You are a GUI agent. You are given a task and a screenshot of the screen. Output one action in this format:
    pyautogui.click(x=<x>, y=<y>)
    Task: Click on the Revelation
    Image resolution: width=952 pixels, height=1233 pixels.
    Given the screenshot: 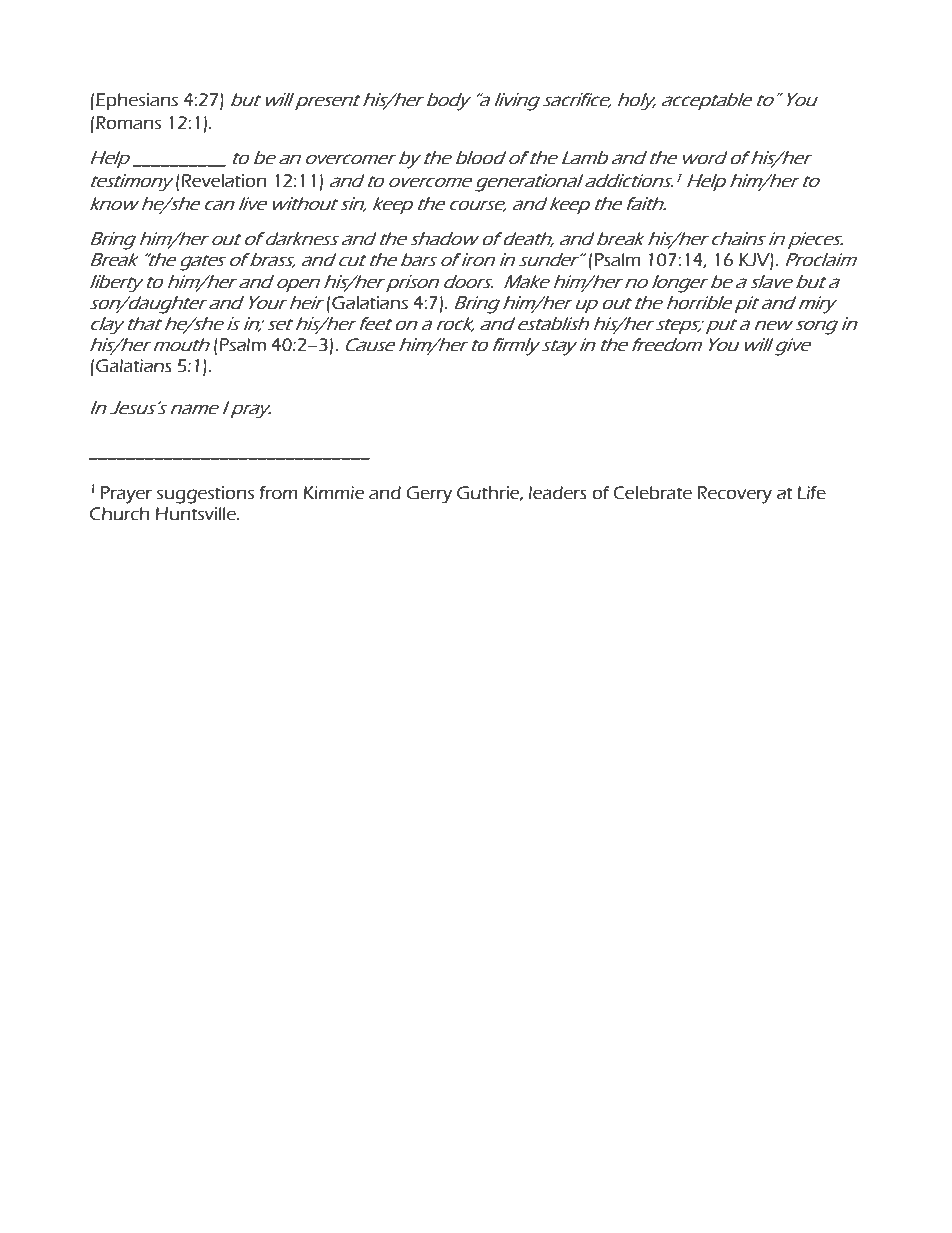 What is the action you would take?
    pyautogui.click(x=224, y=181)
